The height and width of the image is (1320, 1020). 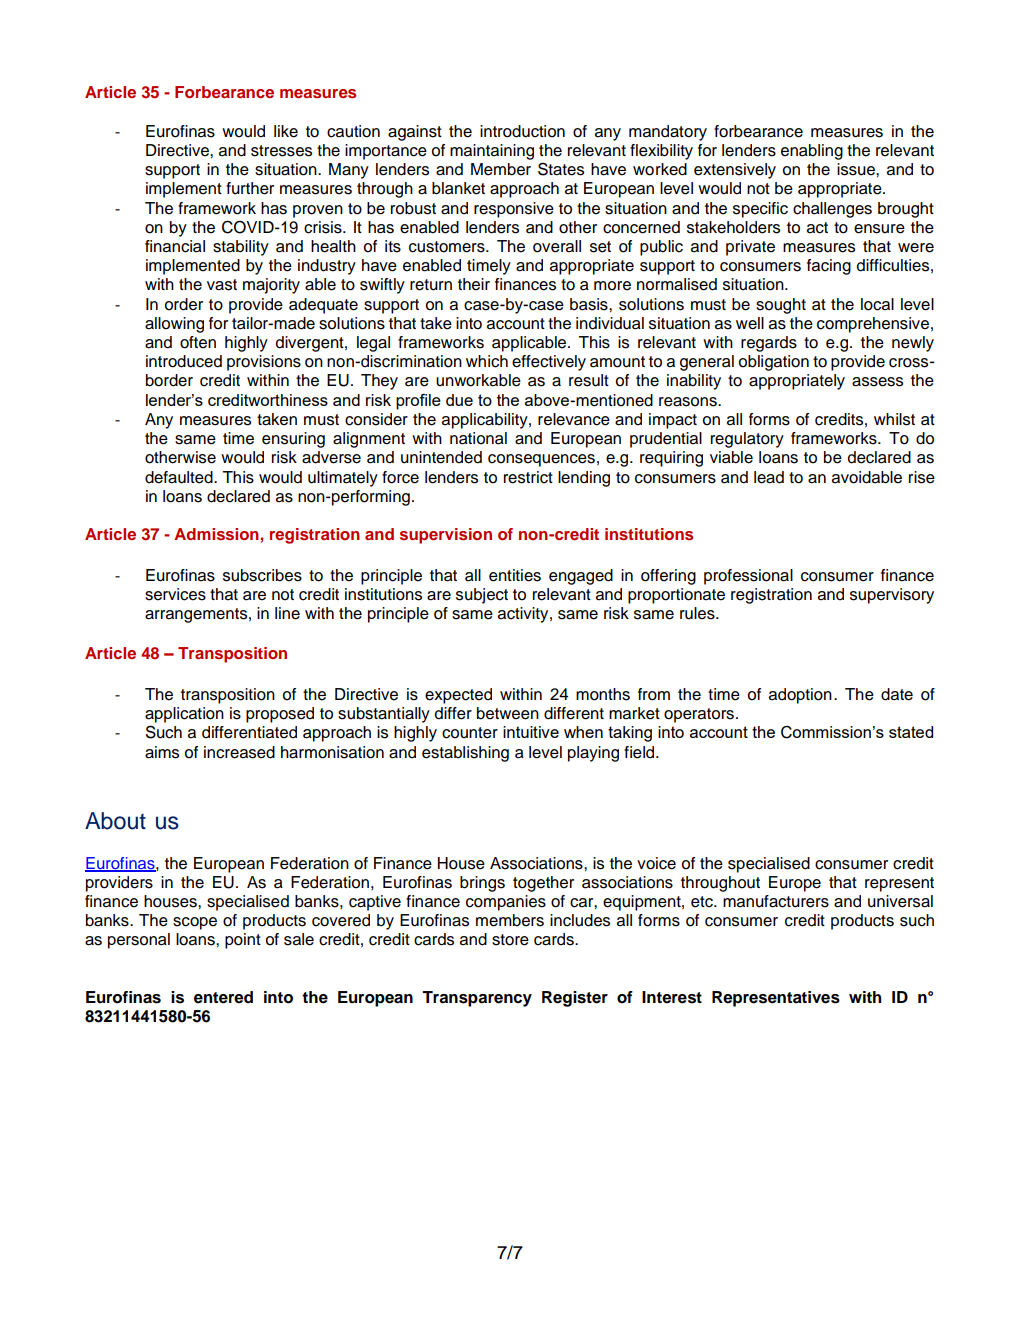 I want to click on entities, so click(x=515, y=575).
